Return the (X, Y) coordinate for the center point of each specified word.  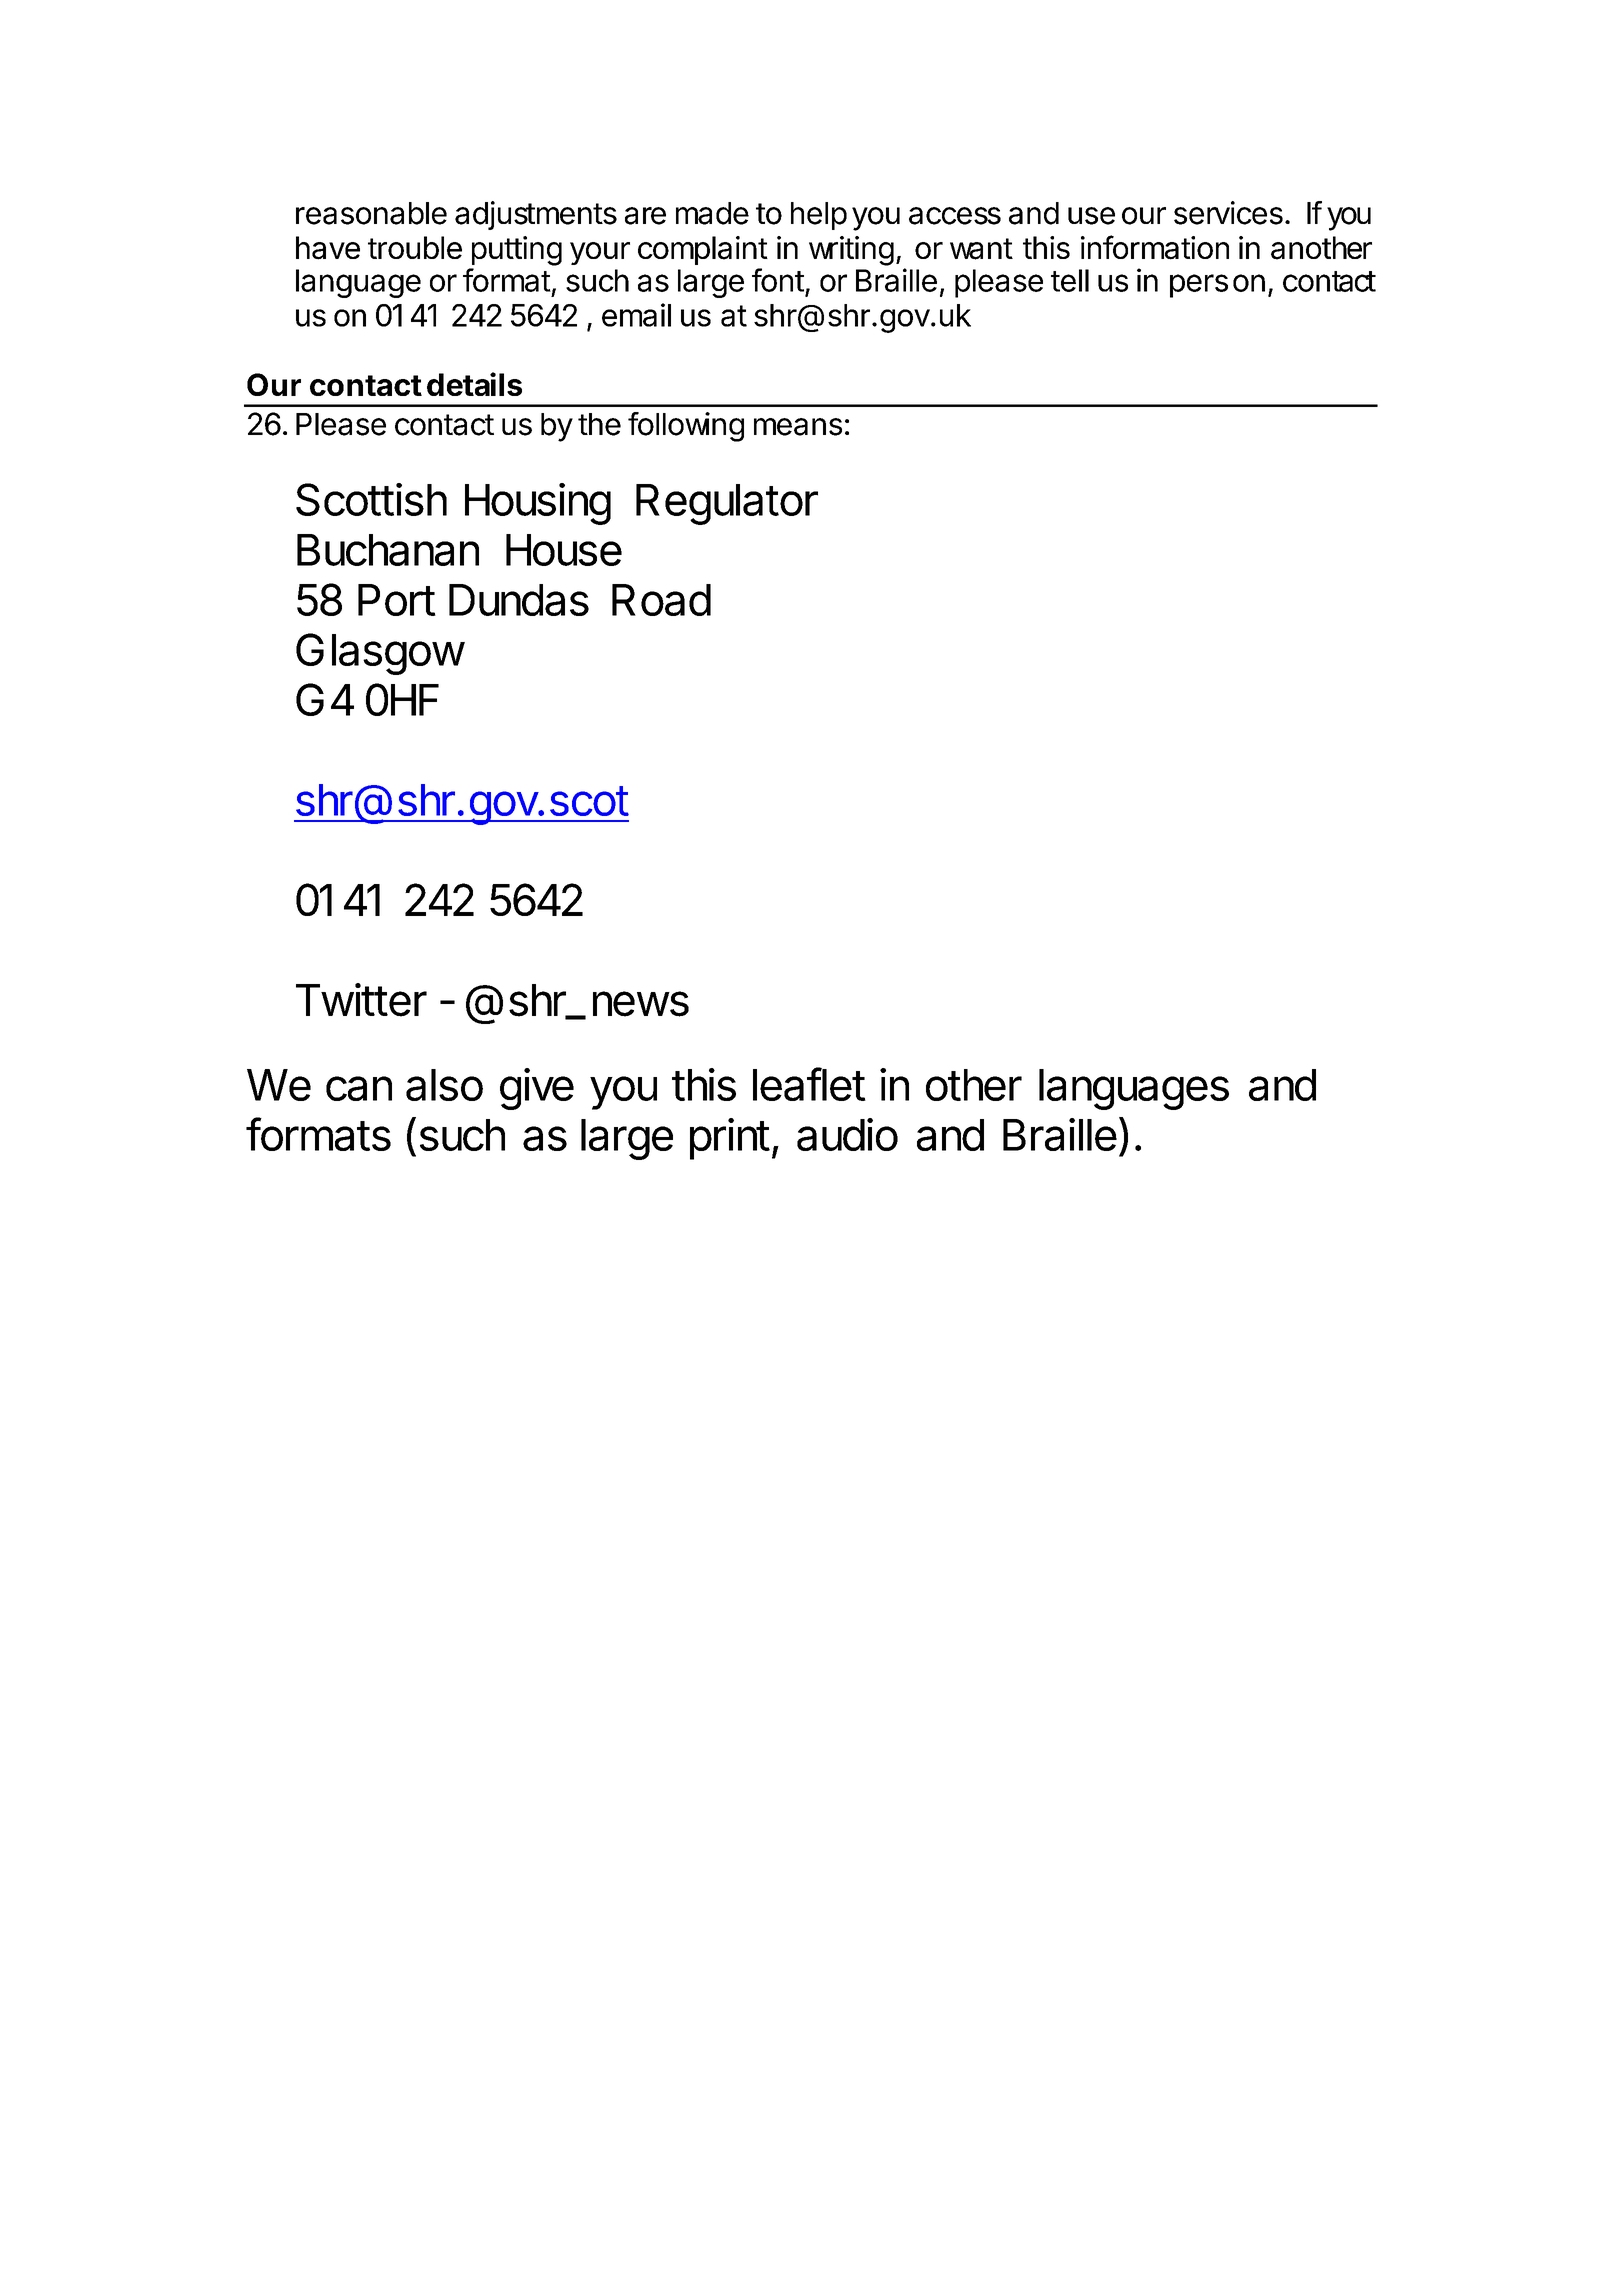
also (444, 1085)
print (730, 1139)
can (359, 1088)
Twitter (361, 1000)
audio (847, 1134)
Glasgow (380, 654)
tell (1070, 280)
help (819, 216)
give (537, 1089)
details (474, 384)
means (798, 427)
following (686, 427)
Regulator (727, 504)
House (564, 550)
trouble (415, 247)
